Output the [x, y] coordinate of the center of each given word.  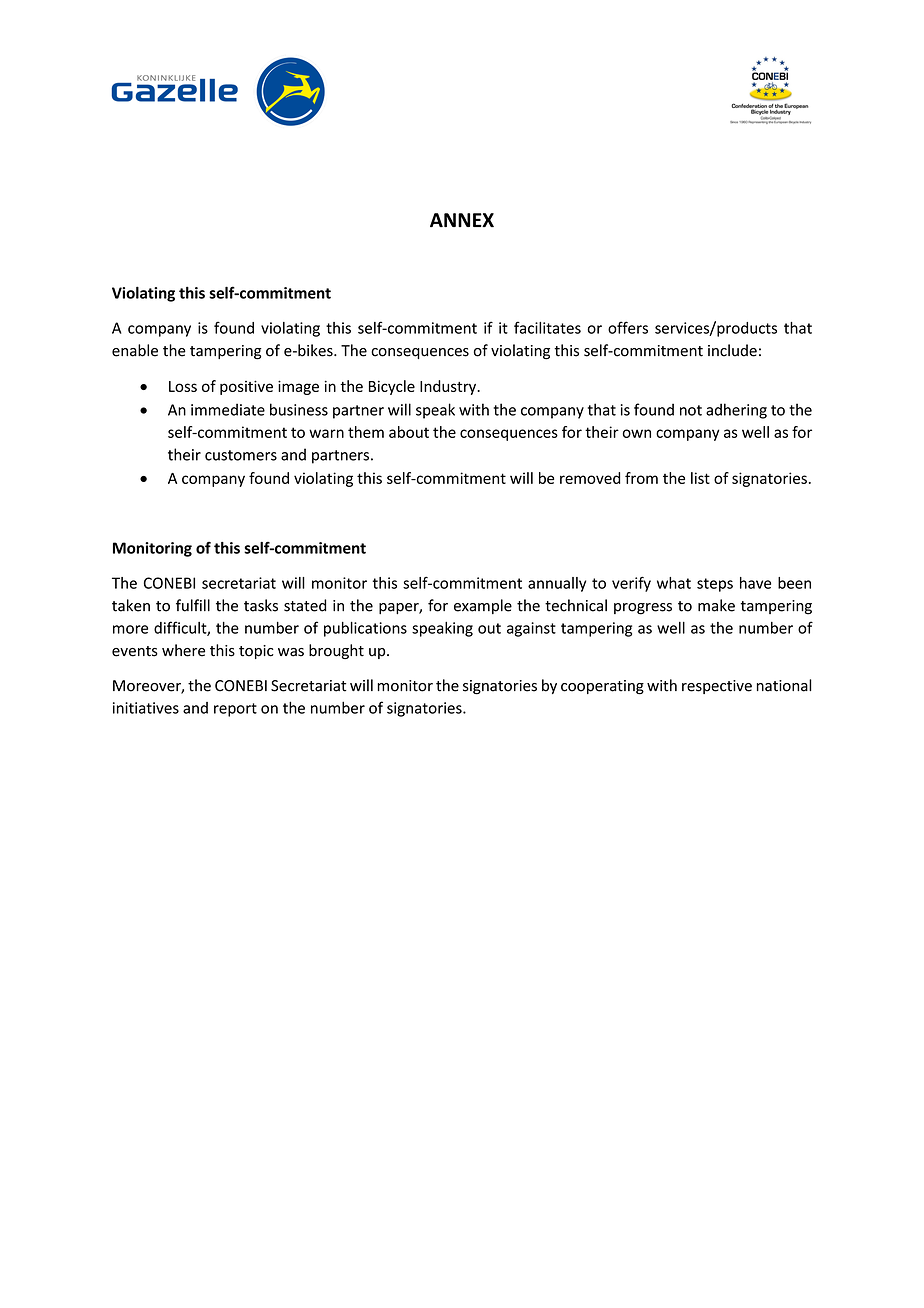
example [483, 606]
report [235, 710]
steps [715, 585]
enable [135, 350]
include [732, 350]
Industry [449, 387]
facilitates [547, 327]
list [700, 478]
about [409, 432]
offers [628, 327]
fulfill [193, 605]
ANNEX [462, 220]
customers [241, 455]
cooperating [602, 687]
